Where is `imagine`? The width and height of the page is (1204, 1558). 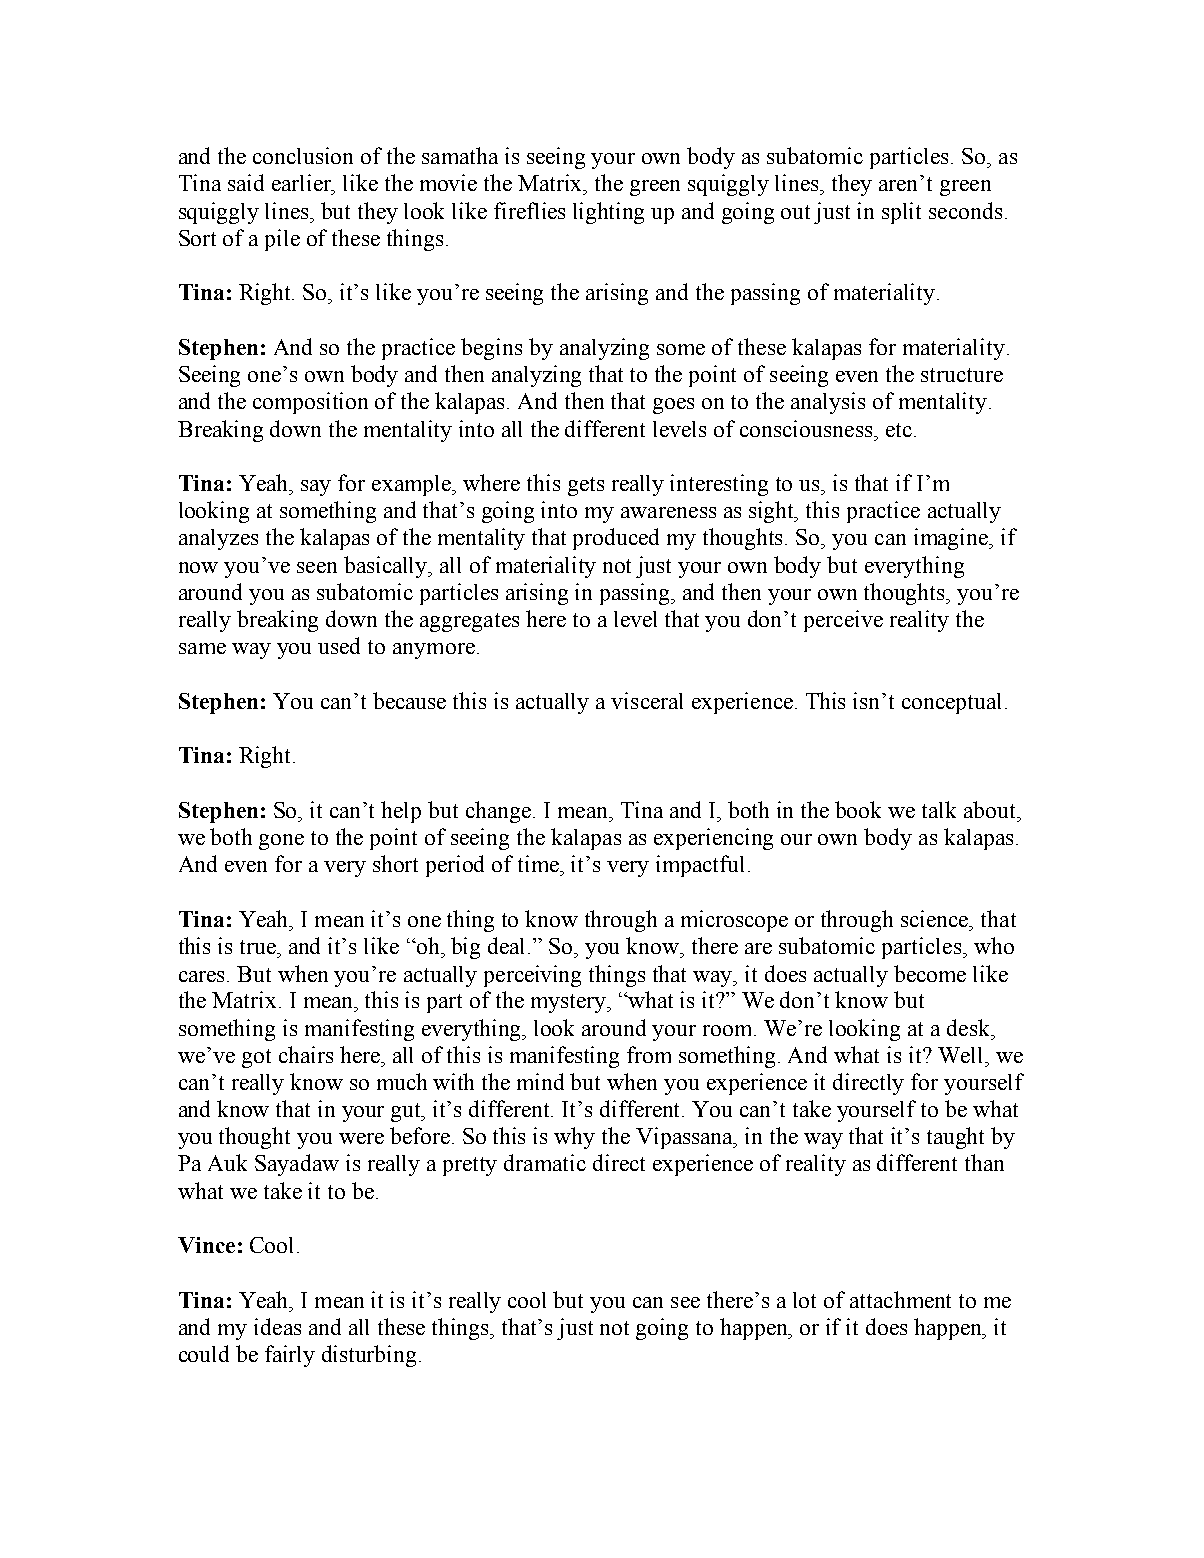 imagine is located at coordinates (952, 539).
